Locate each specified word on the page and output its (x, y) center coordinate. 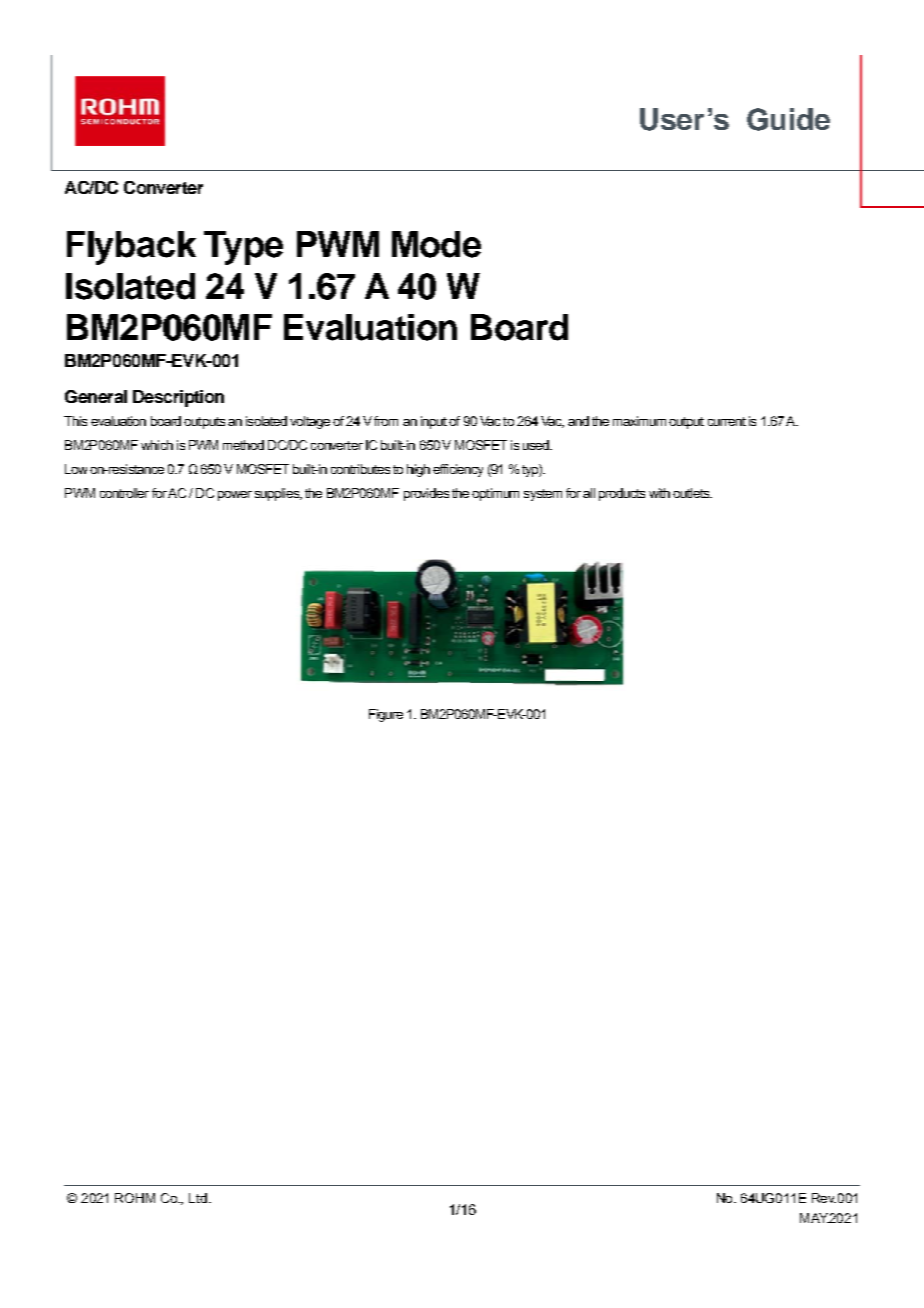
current (727, 421)
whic (155, 445)
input (434, 422)
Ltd (198, 1198)
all (589, 493)
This (75, 421)
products (622, 494)
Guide (788, 119)
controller (124, 493)
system (543, 495)
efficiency (458, 470)
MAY (815, 1218)
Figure (386, 715)
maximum (639, 421)
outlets (692, 493)
